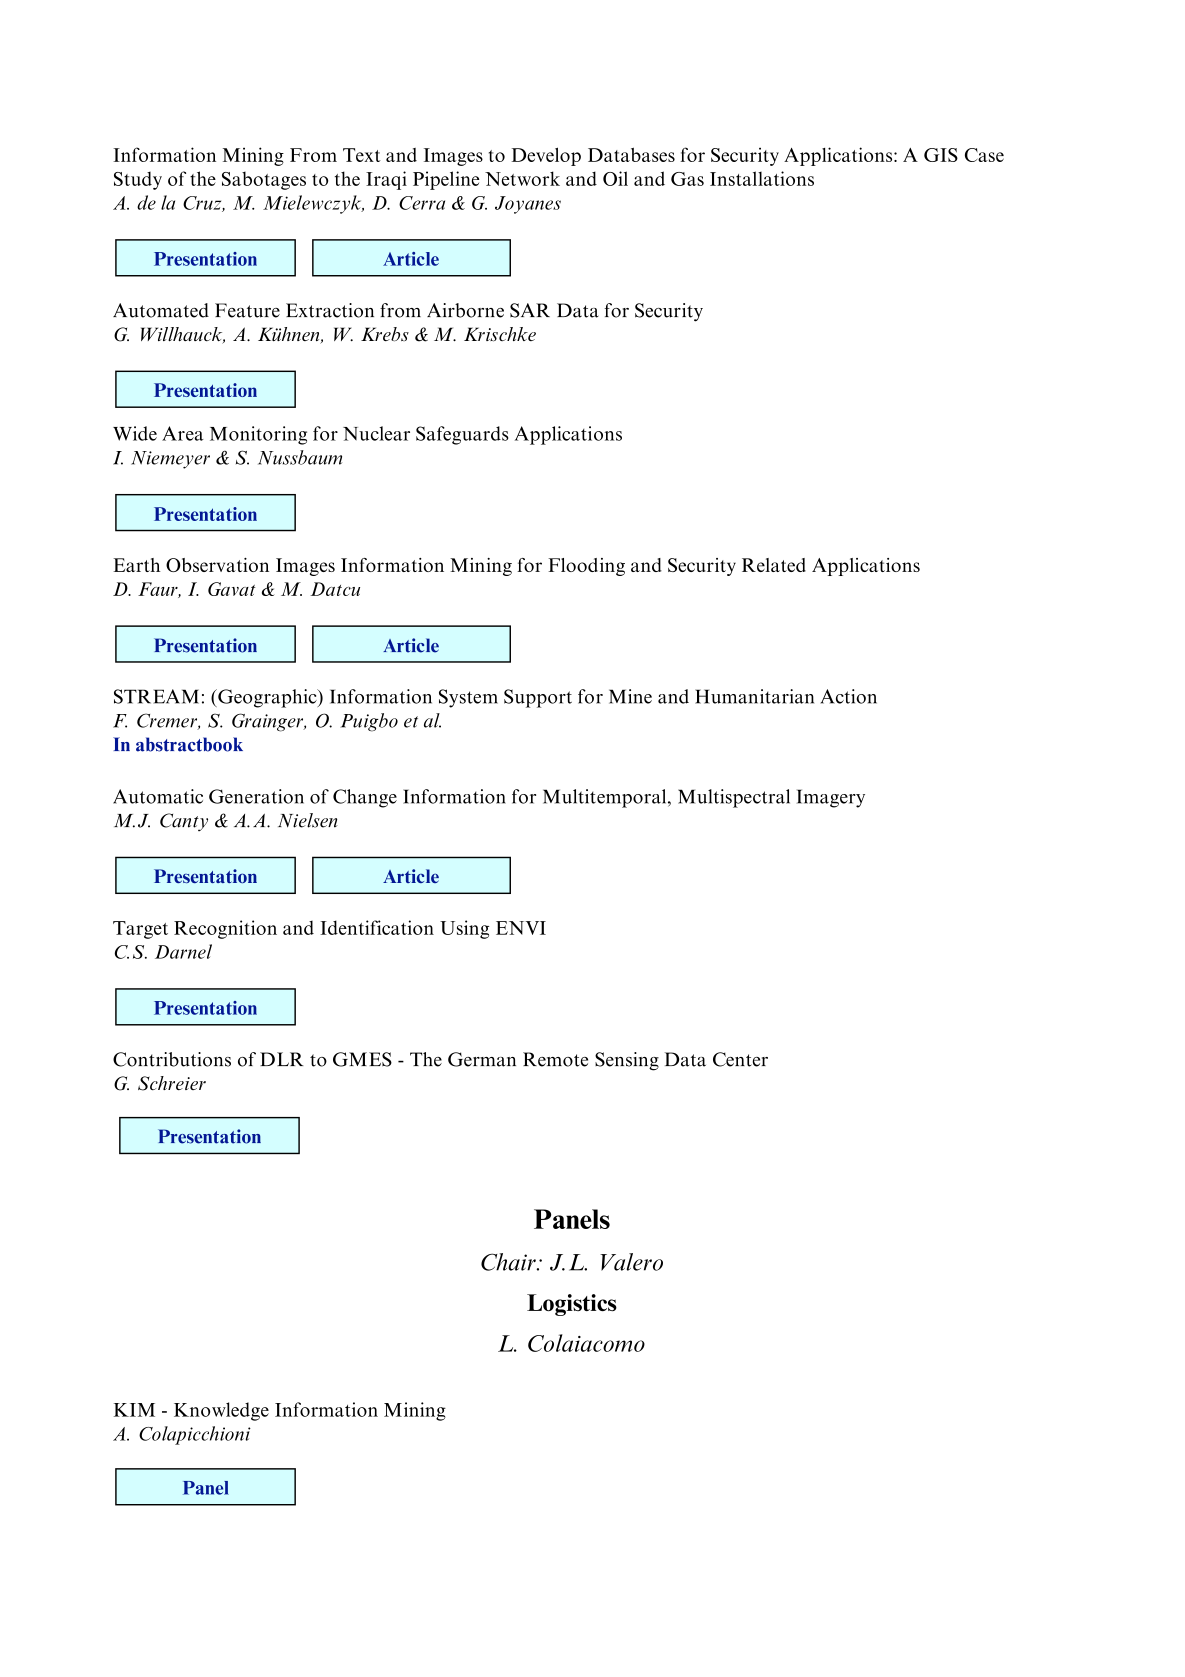 The height and width of the screenshot is (1677, 1185). Describe the element at coordinates (831, 798) in the screenshot. I see `Imagery` at that location.
